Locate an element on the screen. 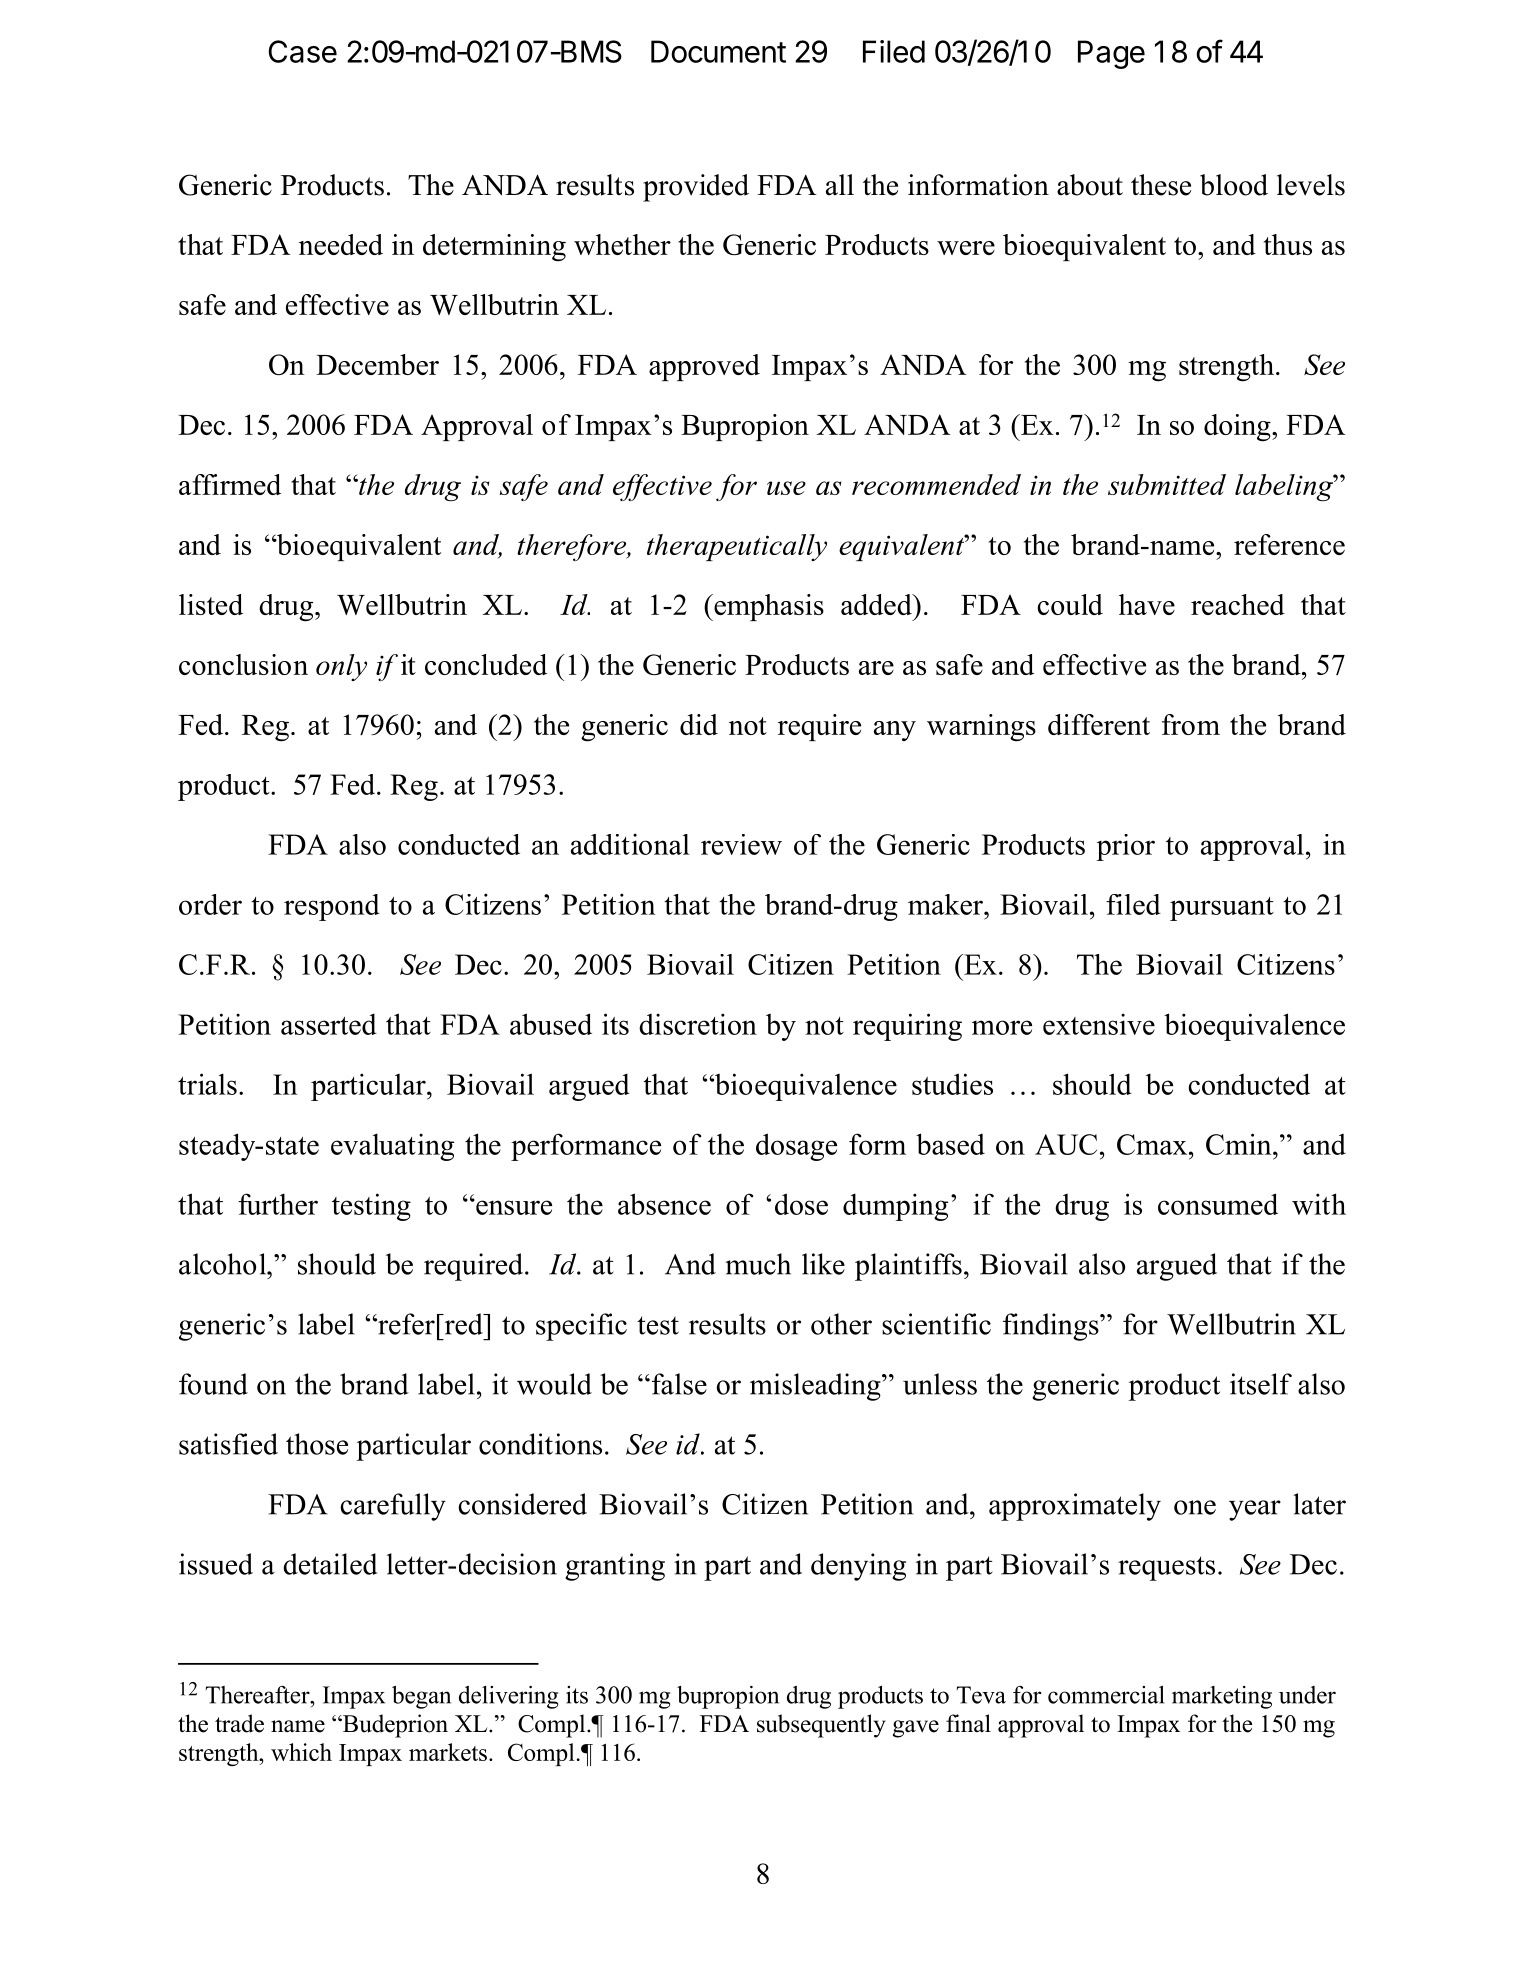  pursuant is located at coordinates (1222, 909).
